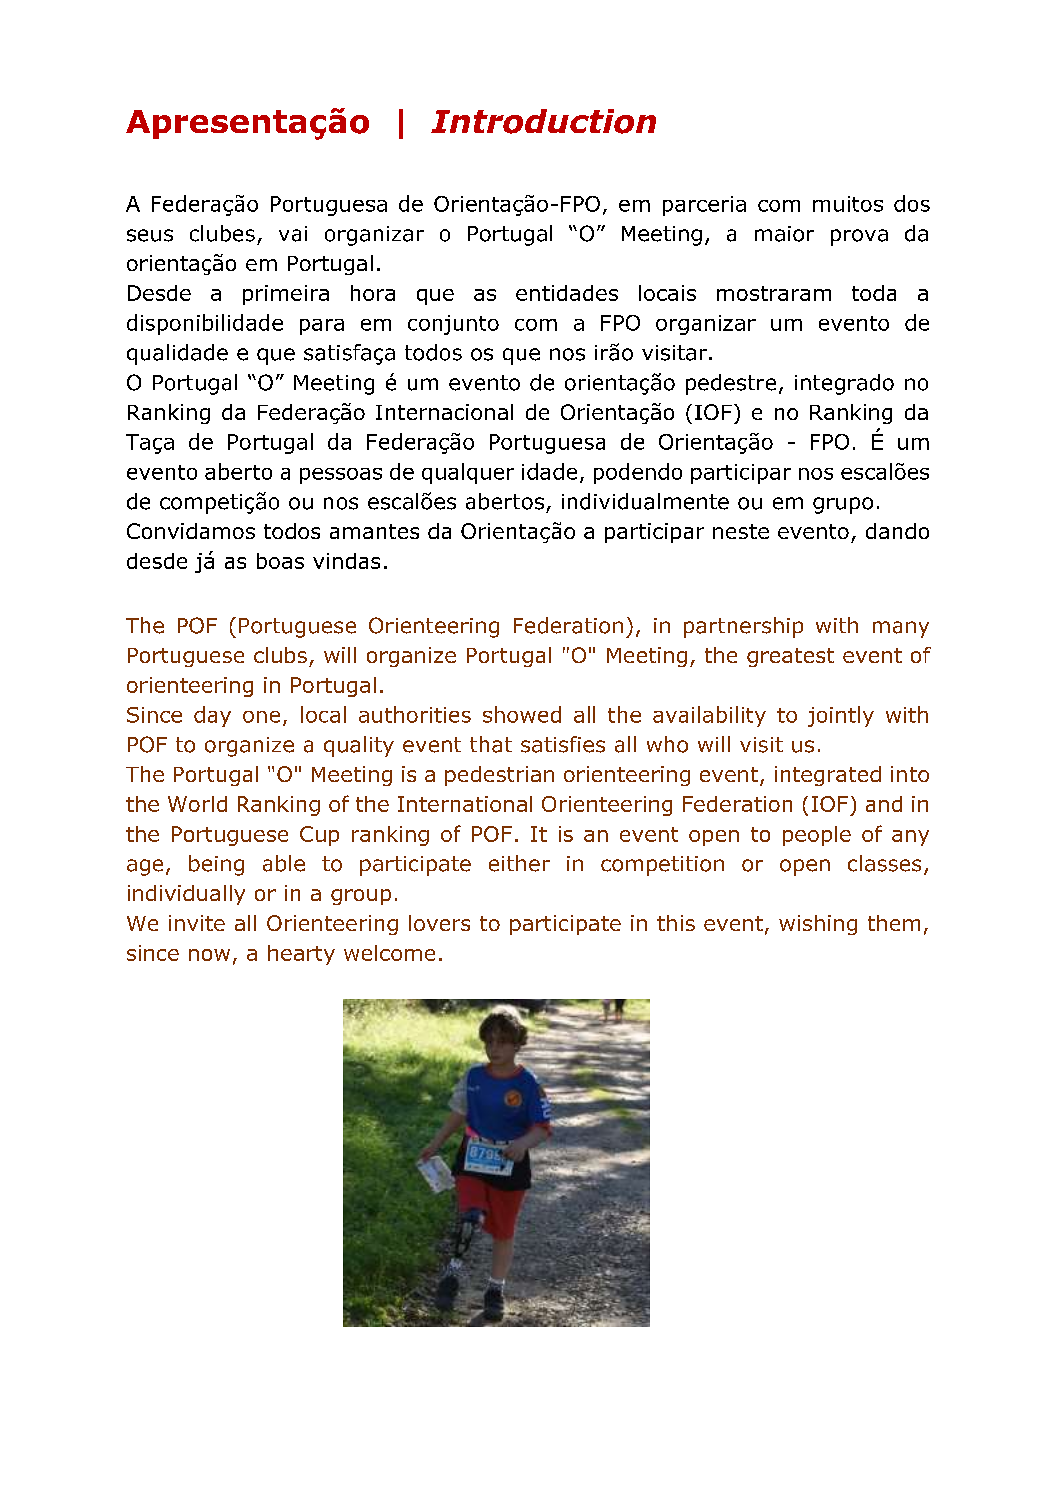  I want to click on lovers, so click(439, 923).
